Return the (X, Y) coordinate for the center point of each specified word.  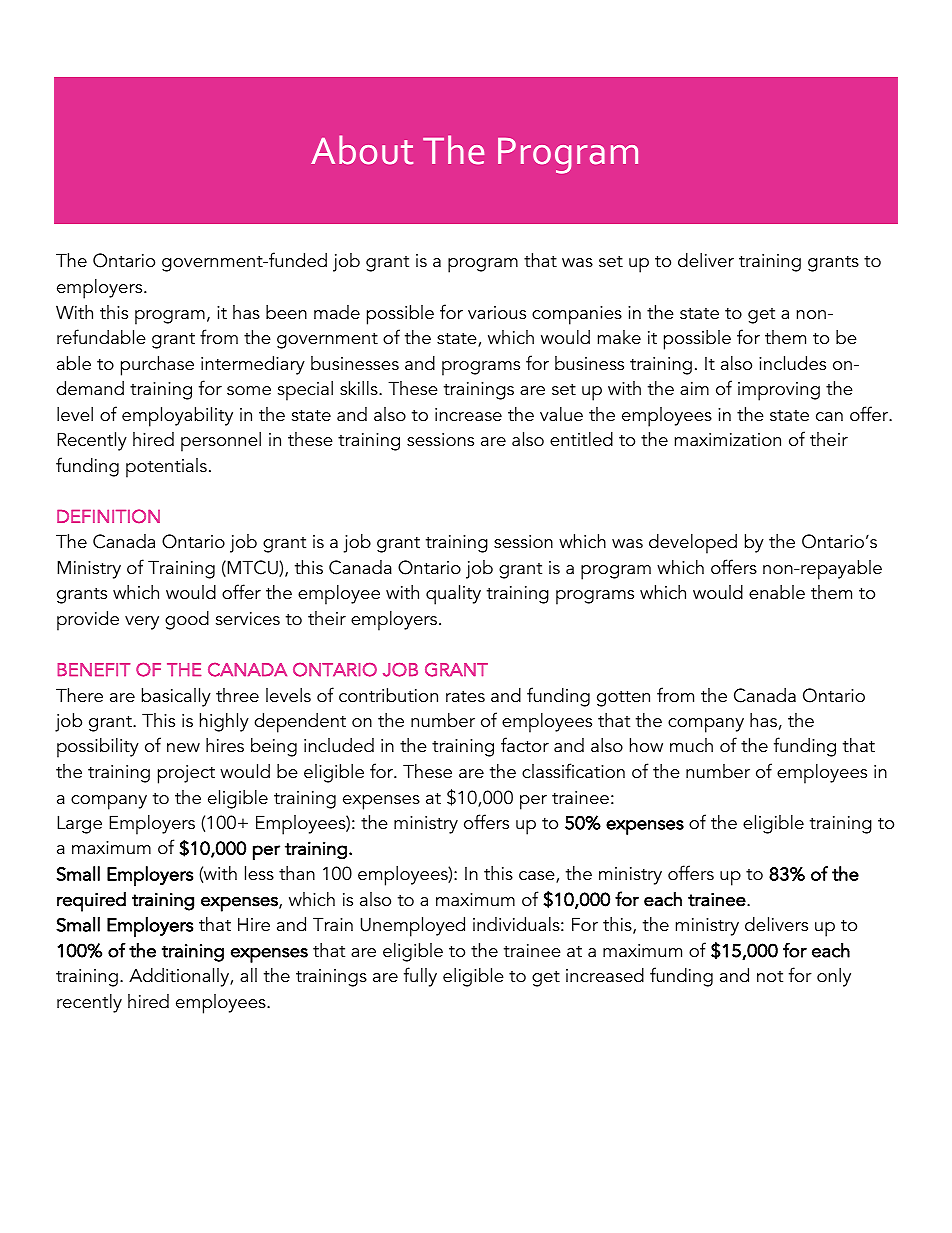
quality (453, 595)
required (91, 902)
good (187, 620)
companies (577, 315)
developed (693, 544)
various (497, 313)
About (362, 150)
